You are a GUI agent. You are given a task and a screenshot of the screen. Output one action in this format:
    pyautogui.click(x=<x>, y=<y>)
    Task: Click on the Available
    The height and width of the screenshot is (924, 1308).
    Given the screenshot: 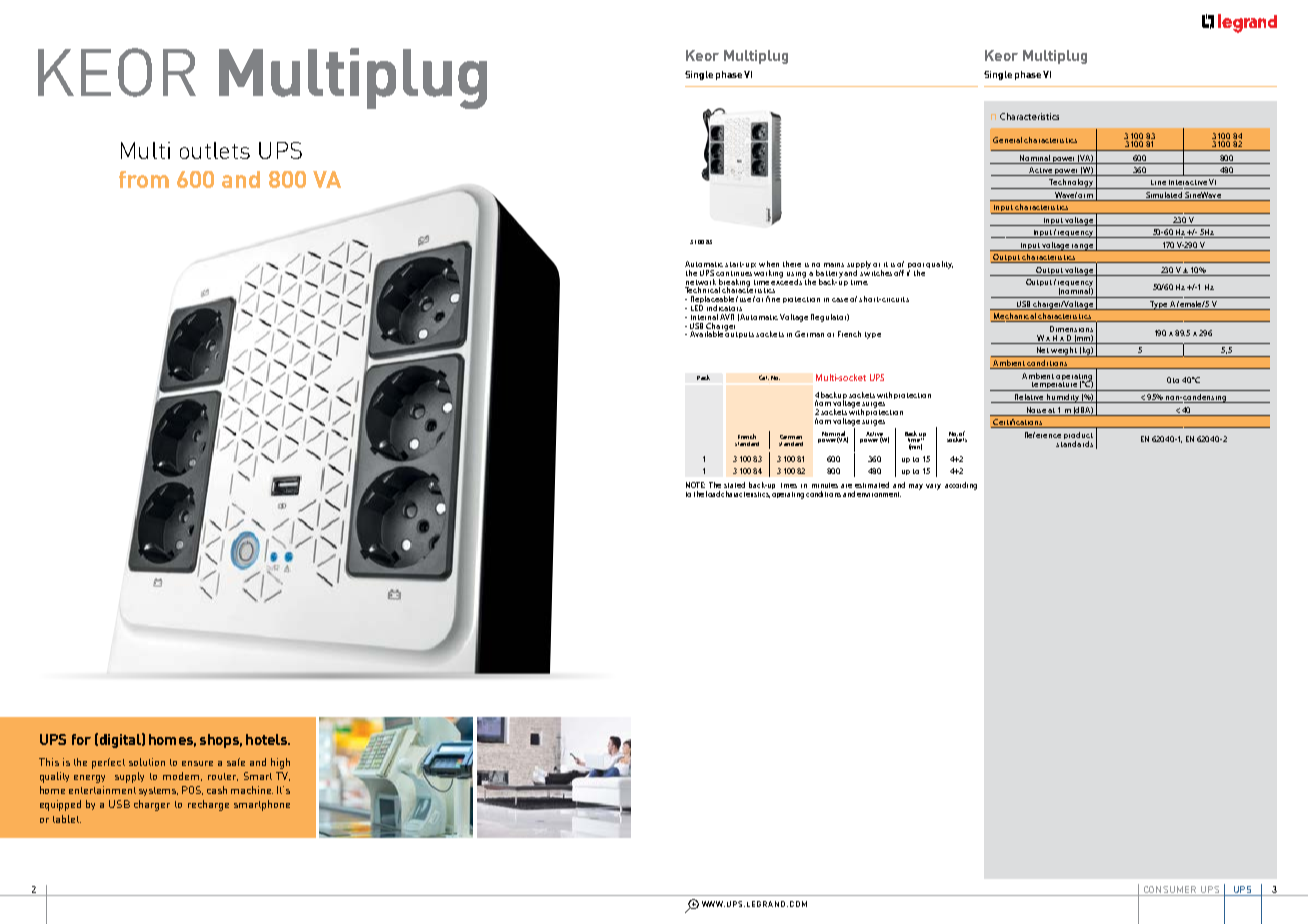 What is the action you would take?
    pyautogui.click(x=706, y=334)
